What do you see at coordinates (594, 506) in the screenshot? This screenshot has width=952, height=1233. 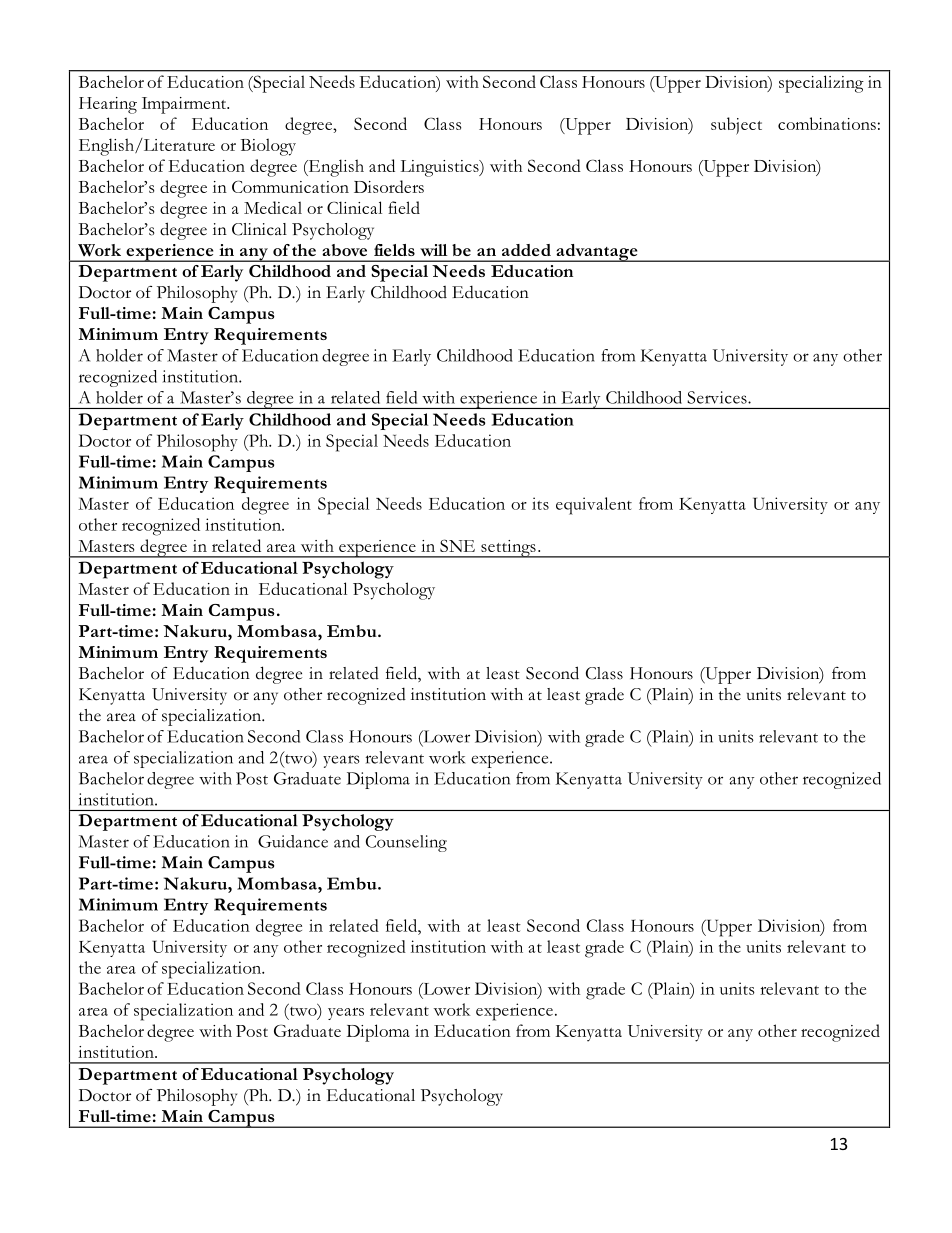 I see `equivalent` at bounding box center [594, 506].
